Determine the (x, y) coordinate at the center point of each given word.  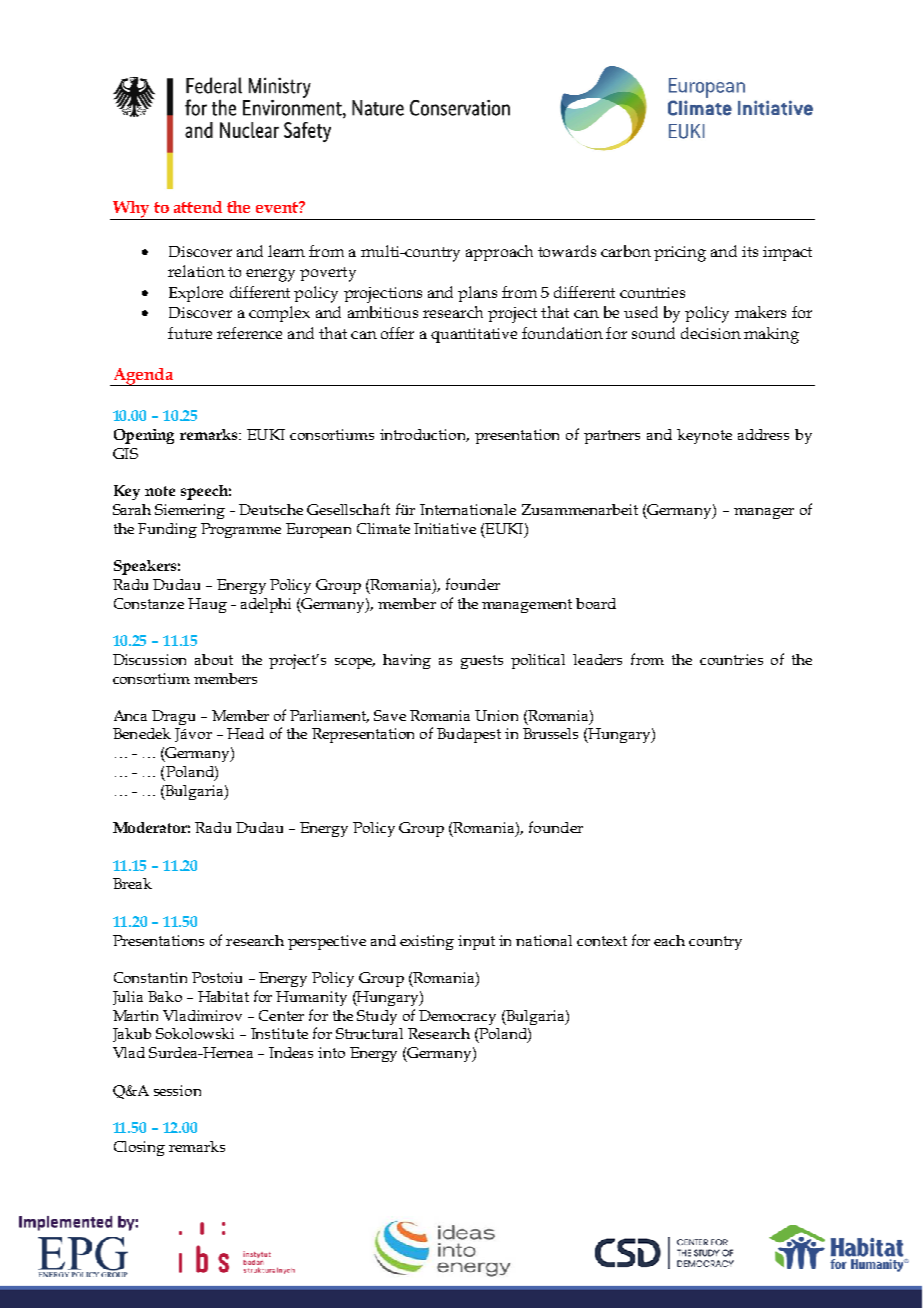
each (669, 940)
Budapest (469, 735)
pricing (680, 254)
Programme (241, 530)
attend (198, 207)
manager (764, 513)
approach (499, 253)
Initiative (445, 528)
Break (132, 883)
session (177, 1090)
